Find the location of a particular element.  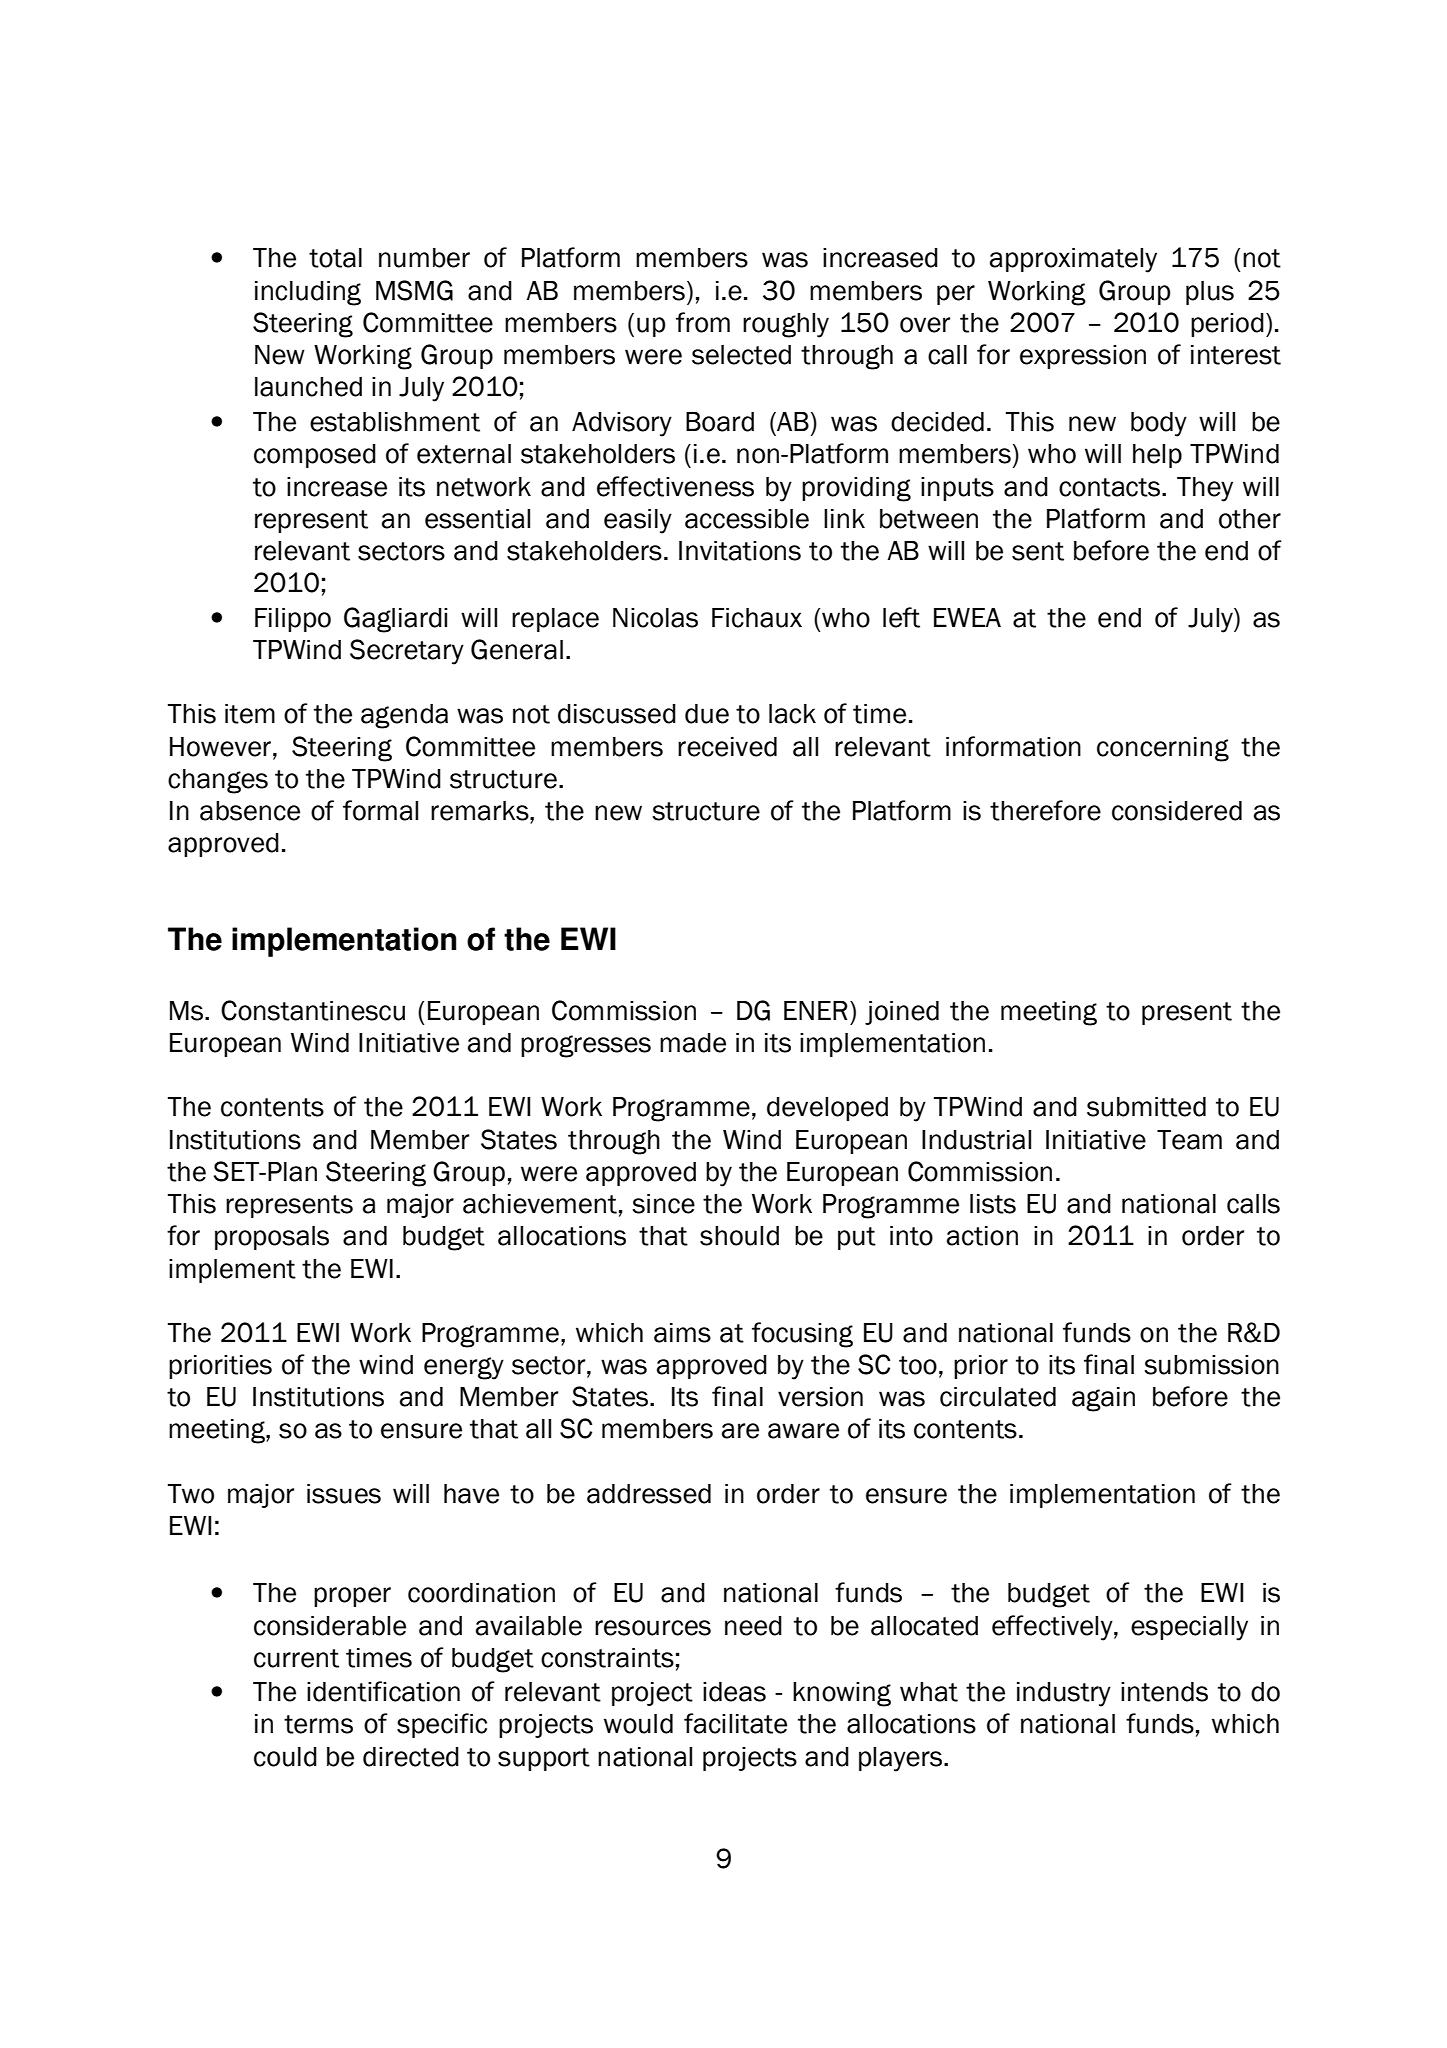

terms is located at coordinates (318, 1724).
